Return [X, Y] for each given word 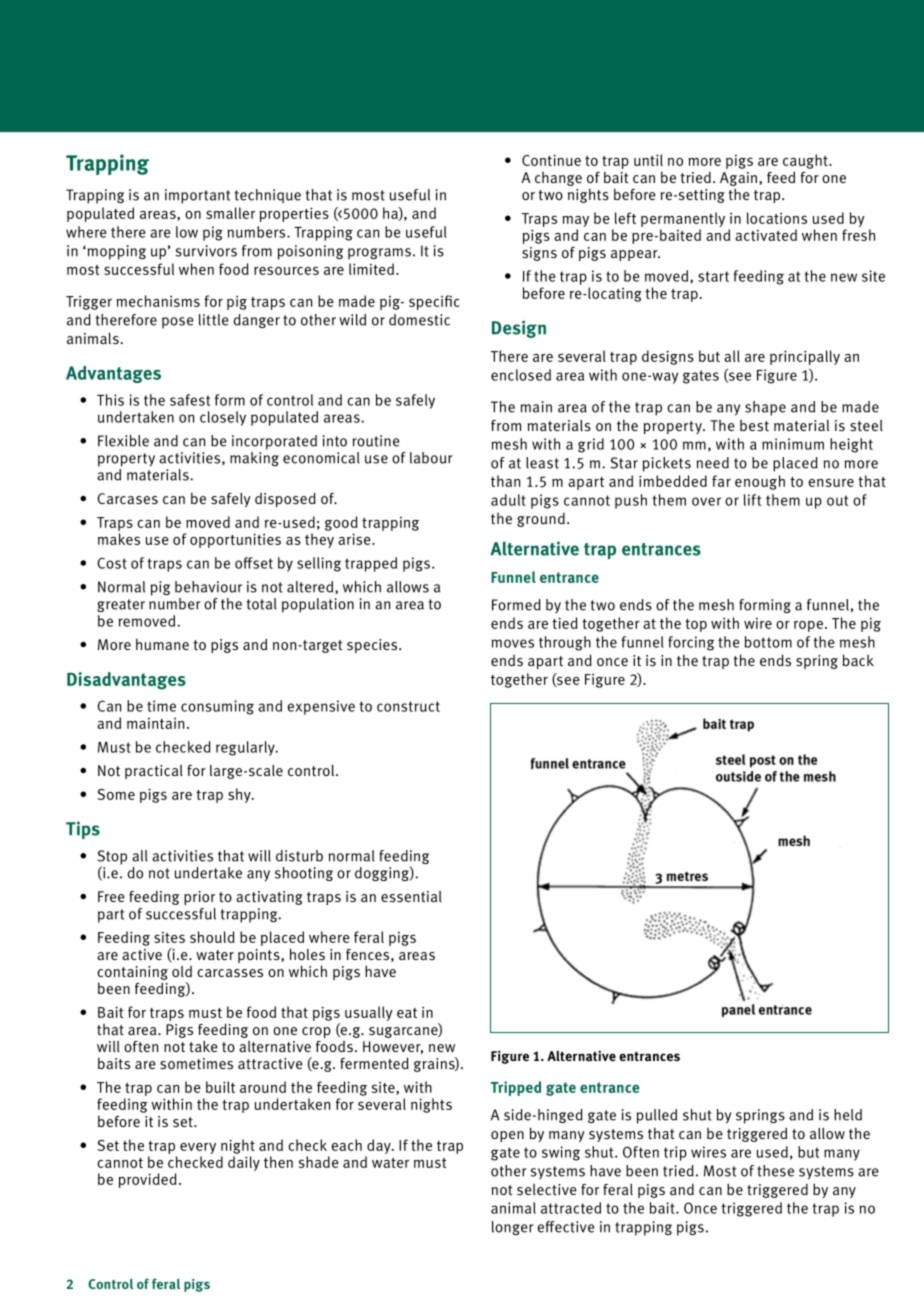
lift [752, 500]
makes [119, 539]
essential [411, 897]
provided [148, 1180]
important [197, 196]
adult [508, 500]
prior [199, 898]
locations [777, 218]
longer [513, 1228]
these [775, 1171]
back [858, 660]
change [558, 179]
